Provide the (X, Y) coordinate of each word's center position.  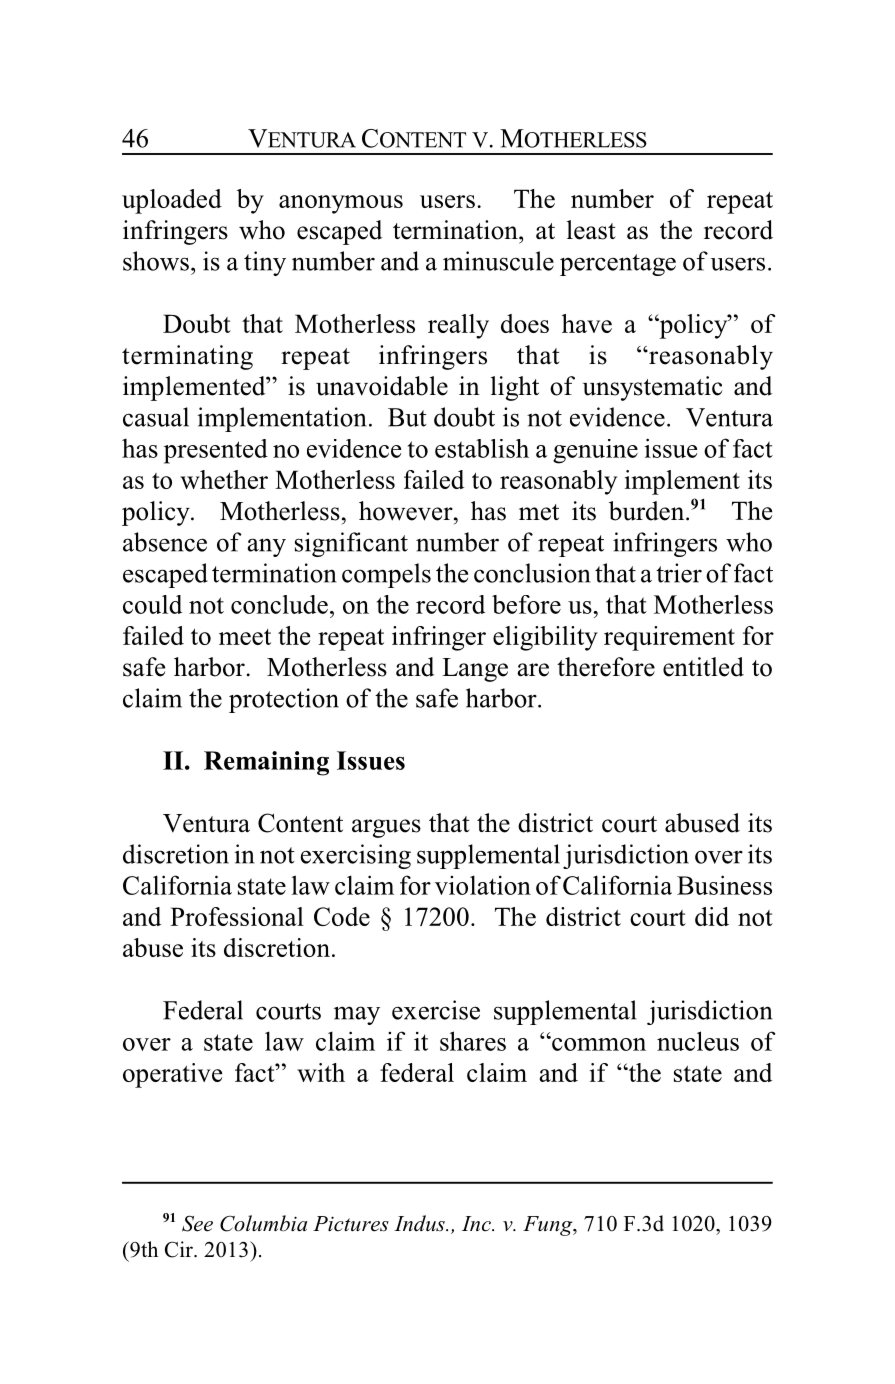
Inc (477, 1224)
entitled (703, 667)
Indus (420, 1223)
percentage (618, 265)
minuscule (498, 261)
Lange (475, 670)
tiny (265, 263)
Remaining (266, 763)
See (197, 1223)
